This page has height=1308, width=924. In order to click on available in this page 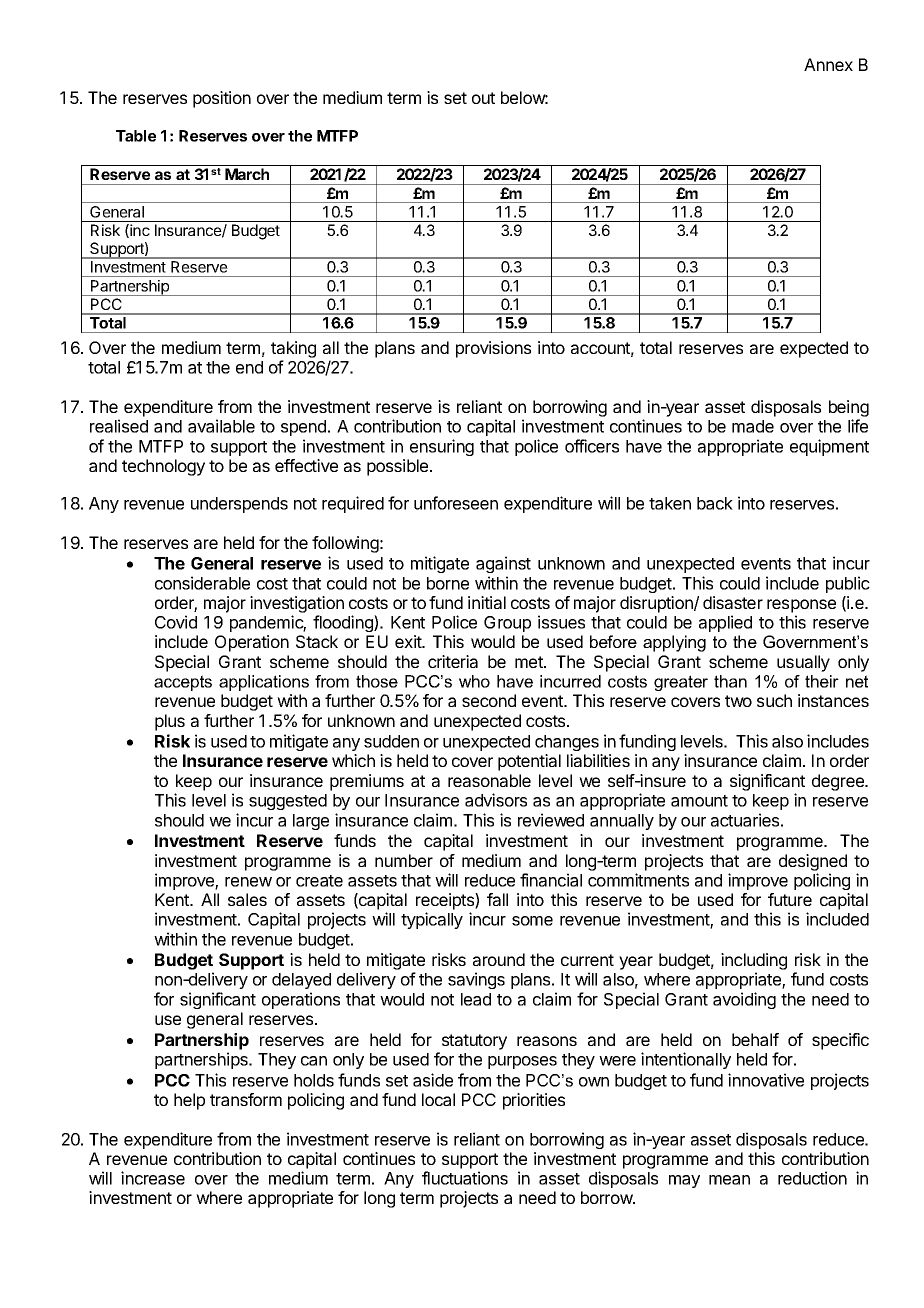, I will do `click(221, 426)`.
